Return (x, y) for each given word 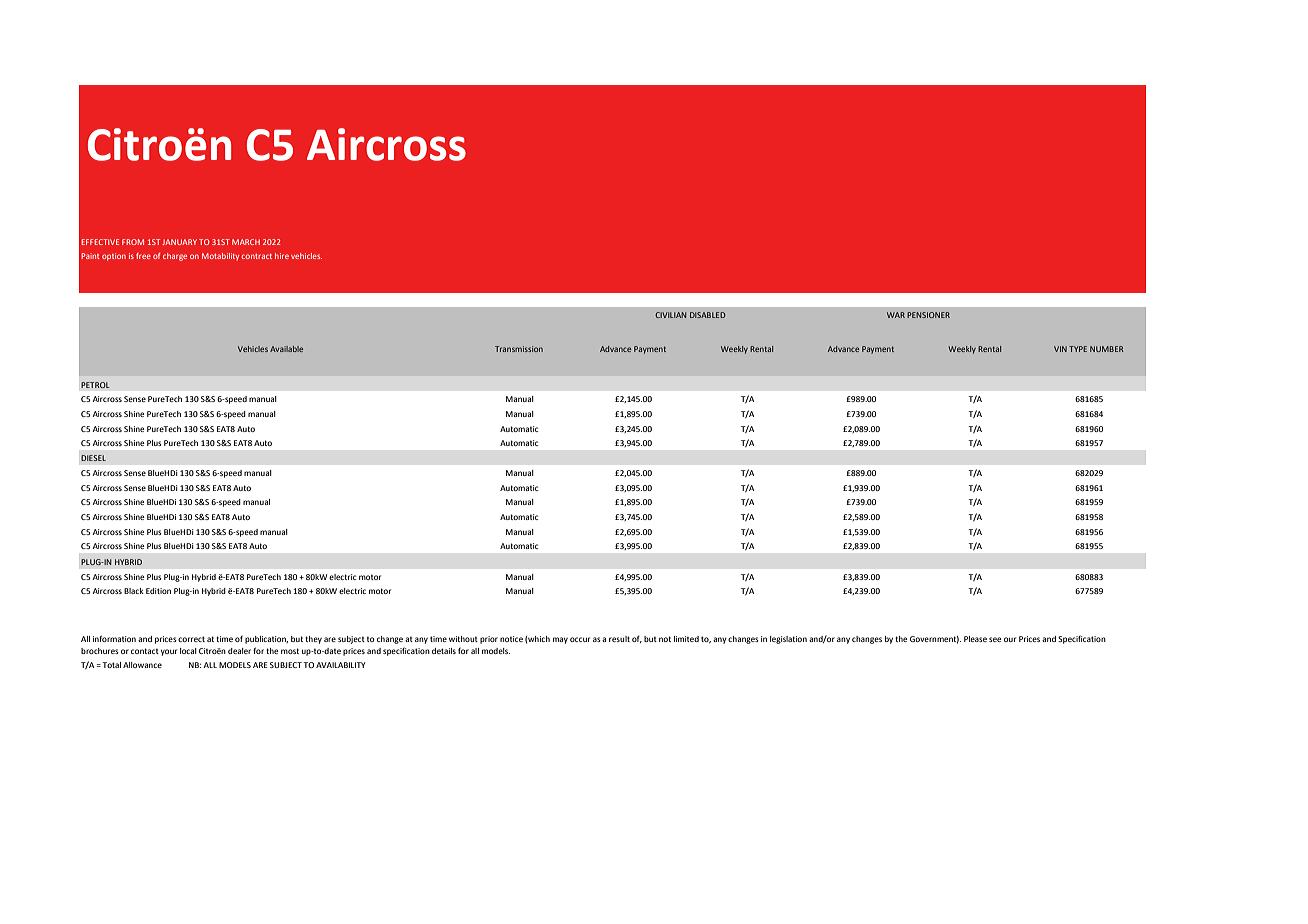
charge (175, 257)
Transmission (519, 349)
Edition (158, 591)
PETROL (95, 385)
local (188, 651)
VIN (1060, 349)
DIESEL (93, 458)
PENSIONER (928, 315)
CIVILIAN (670, 315)
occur (580, 639)
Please (975, 639)
